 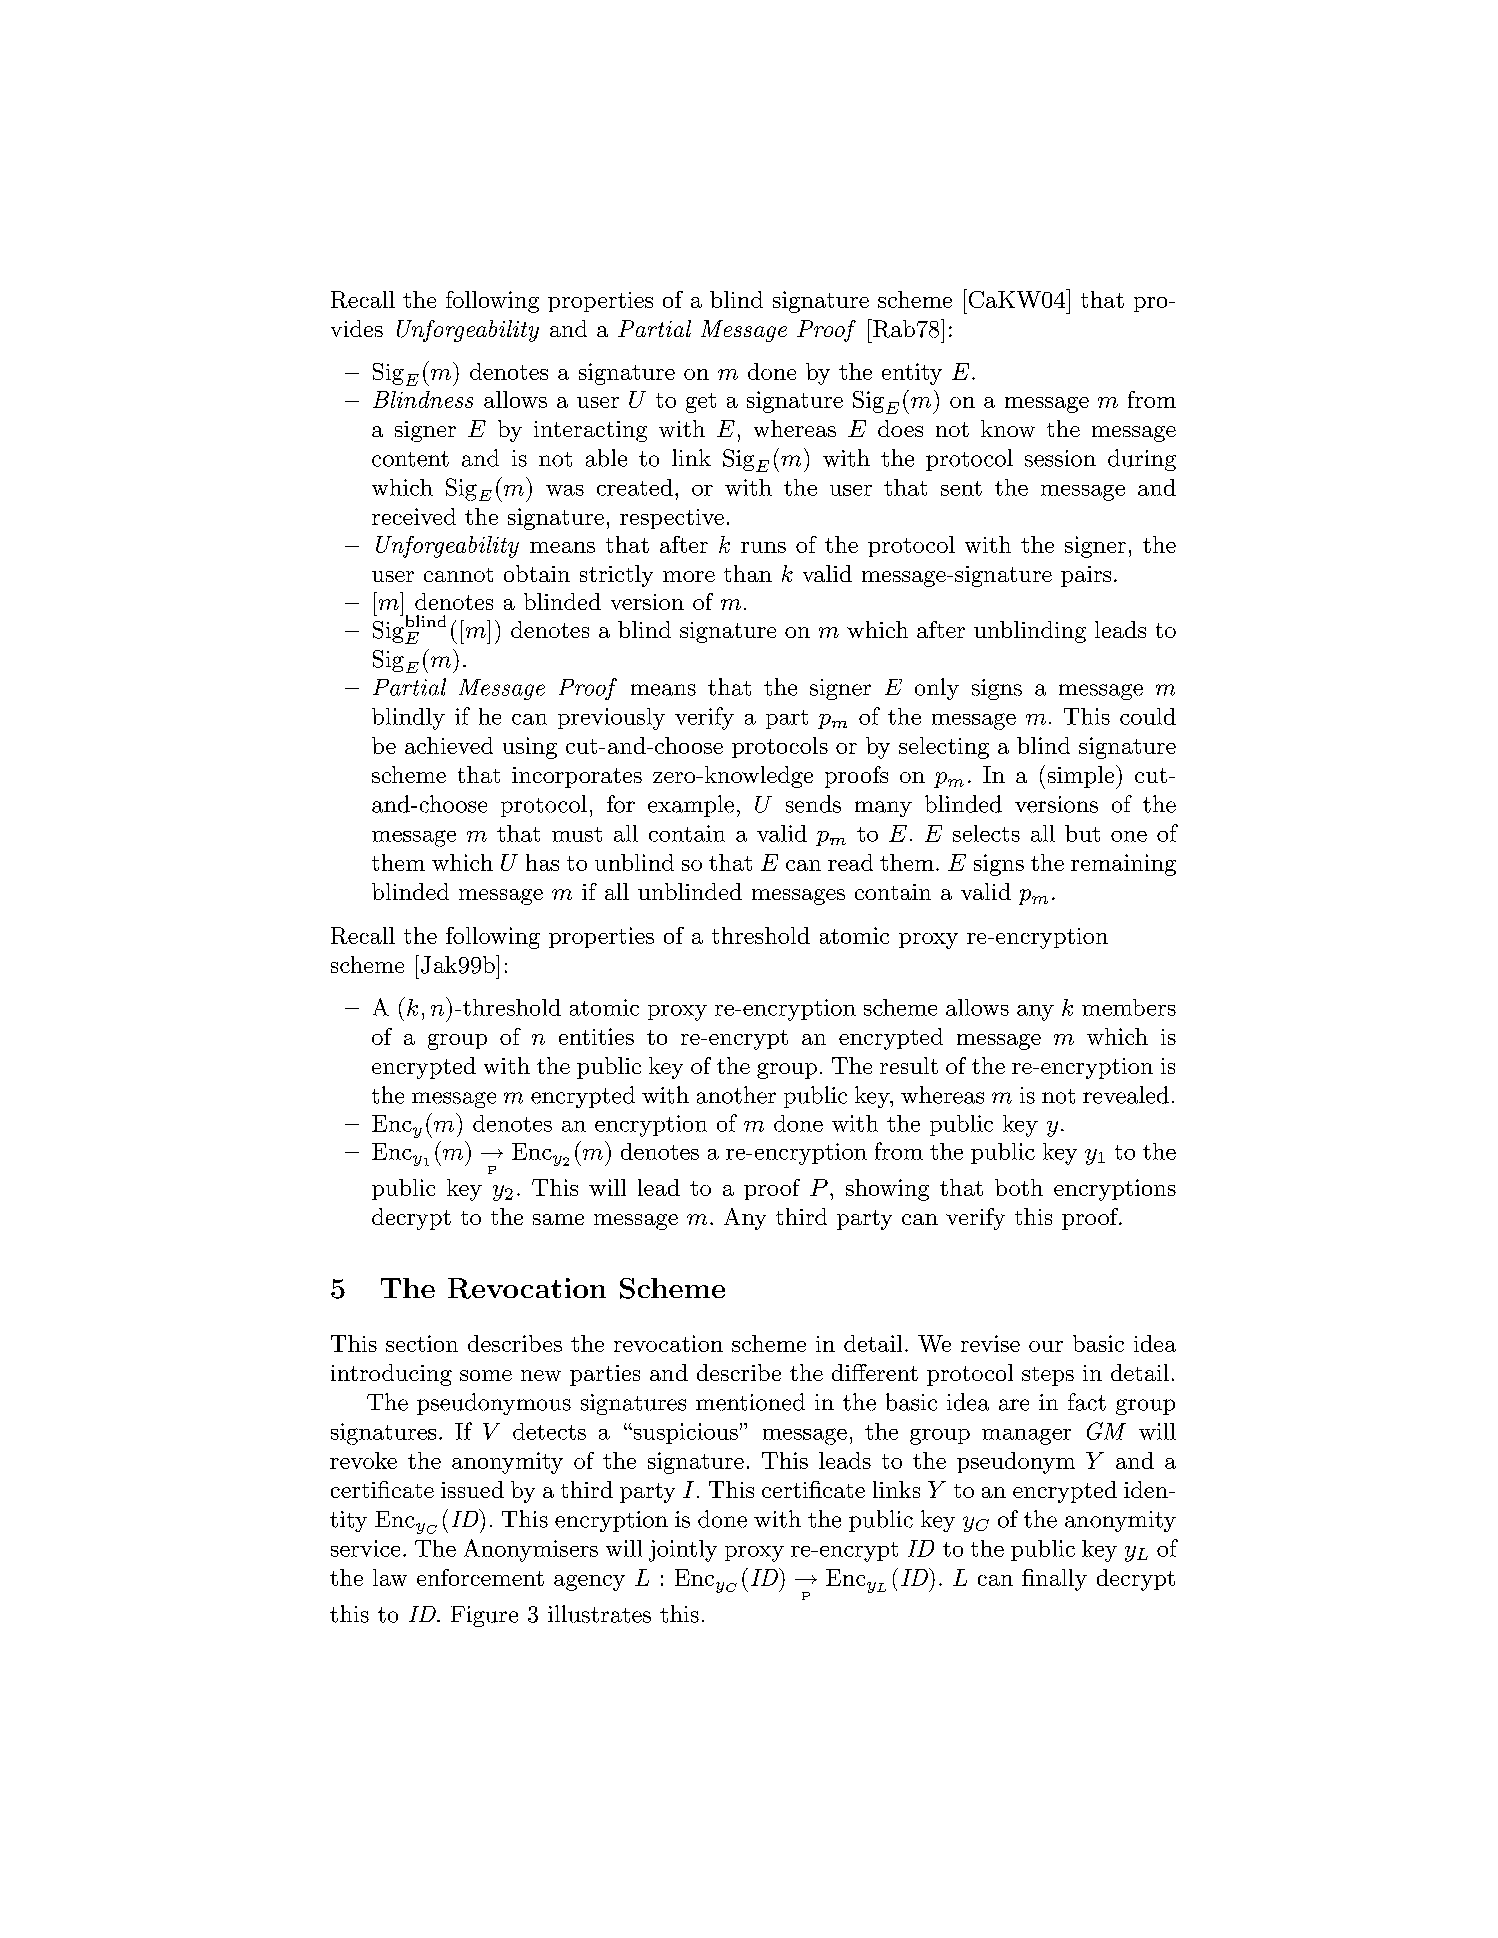 What do you see at coordinates (596, 1036) in the screenshot?
I see `entities` at bounding box center [596, 1036].
